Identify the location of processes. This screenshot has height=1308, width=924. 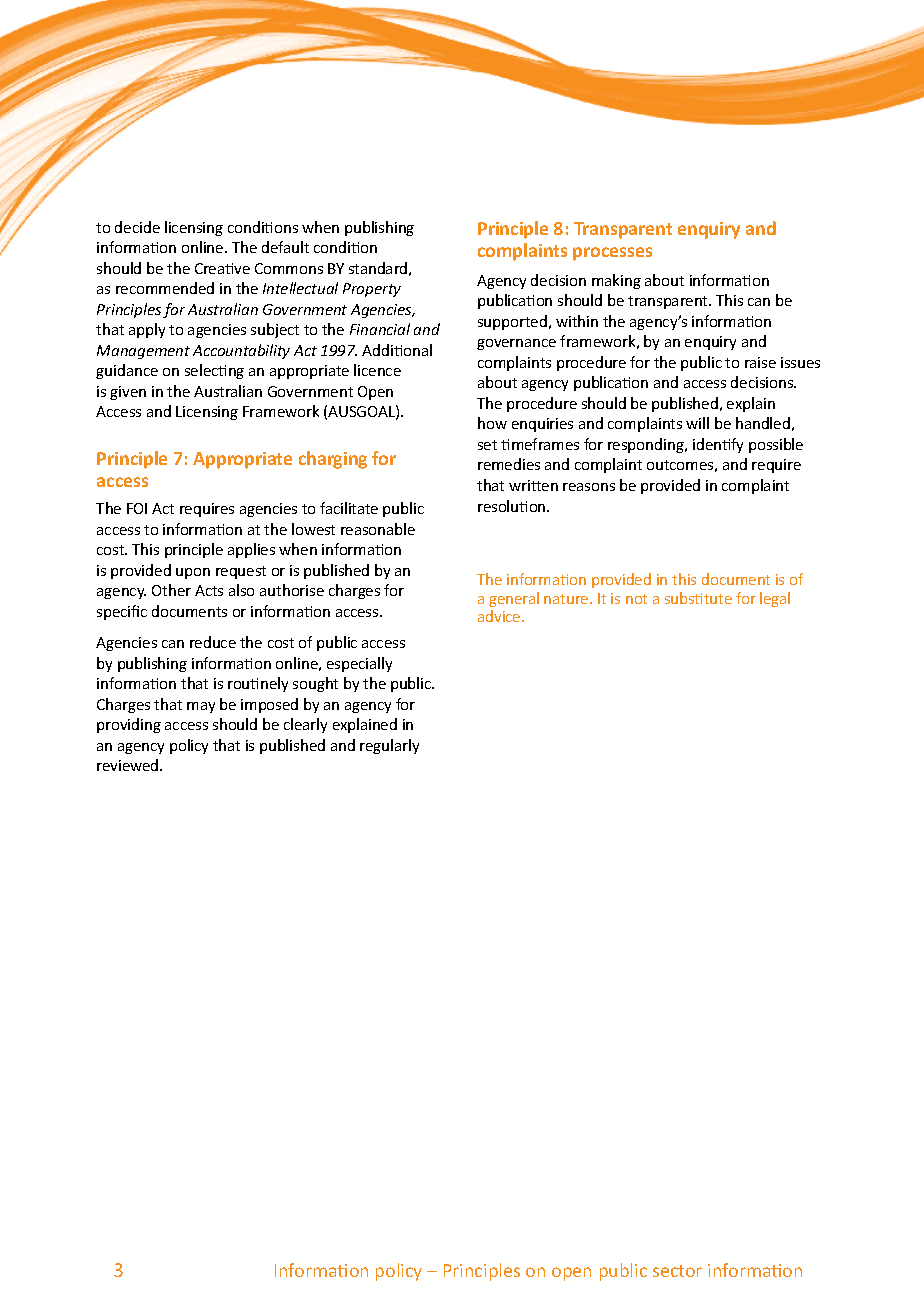
(612, 254).
